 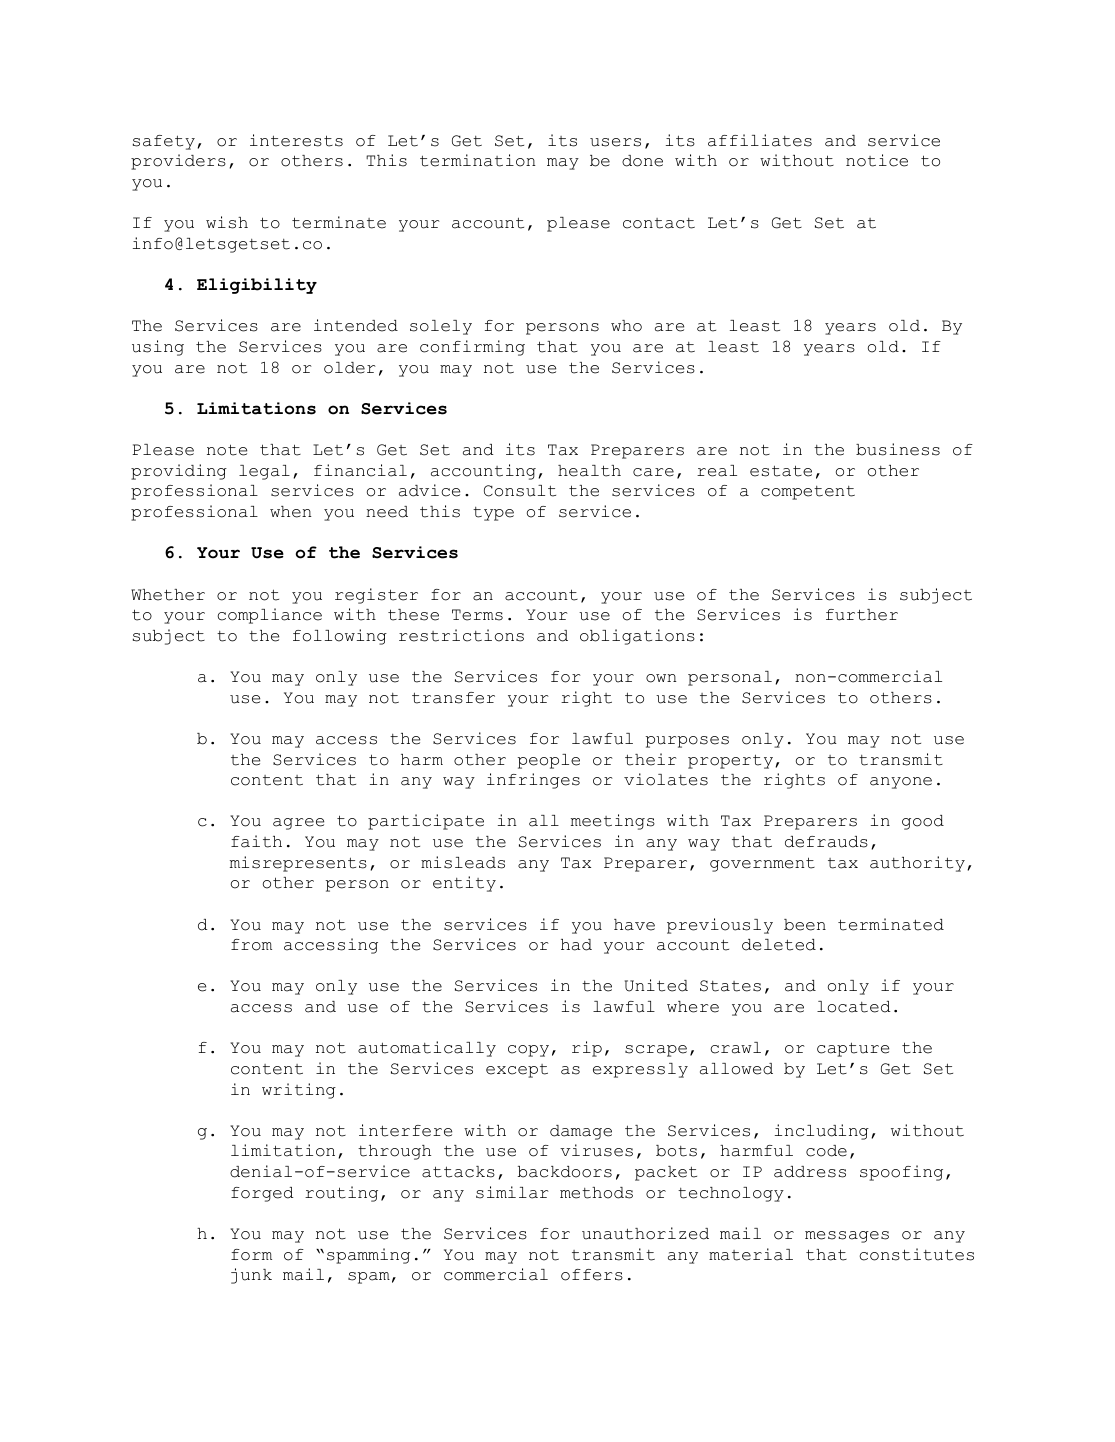 What do you see at coordinates (592, 1275) in the document?
I see `offers` at bounding box center [592, 1275].
